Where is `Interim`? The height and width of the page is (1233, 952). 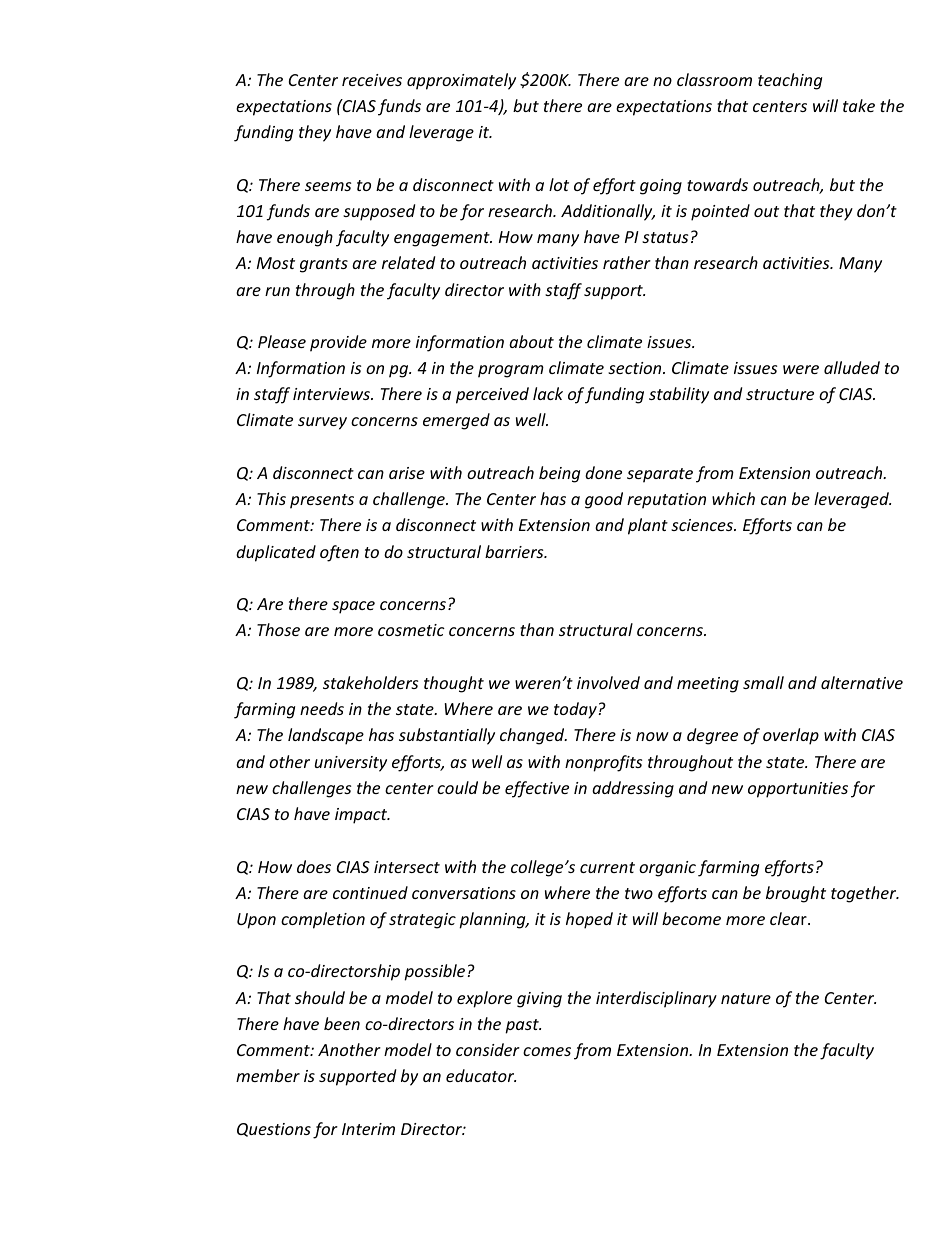 Interim is located at coordinates (368, 1129).
